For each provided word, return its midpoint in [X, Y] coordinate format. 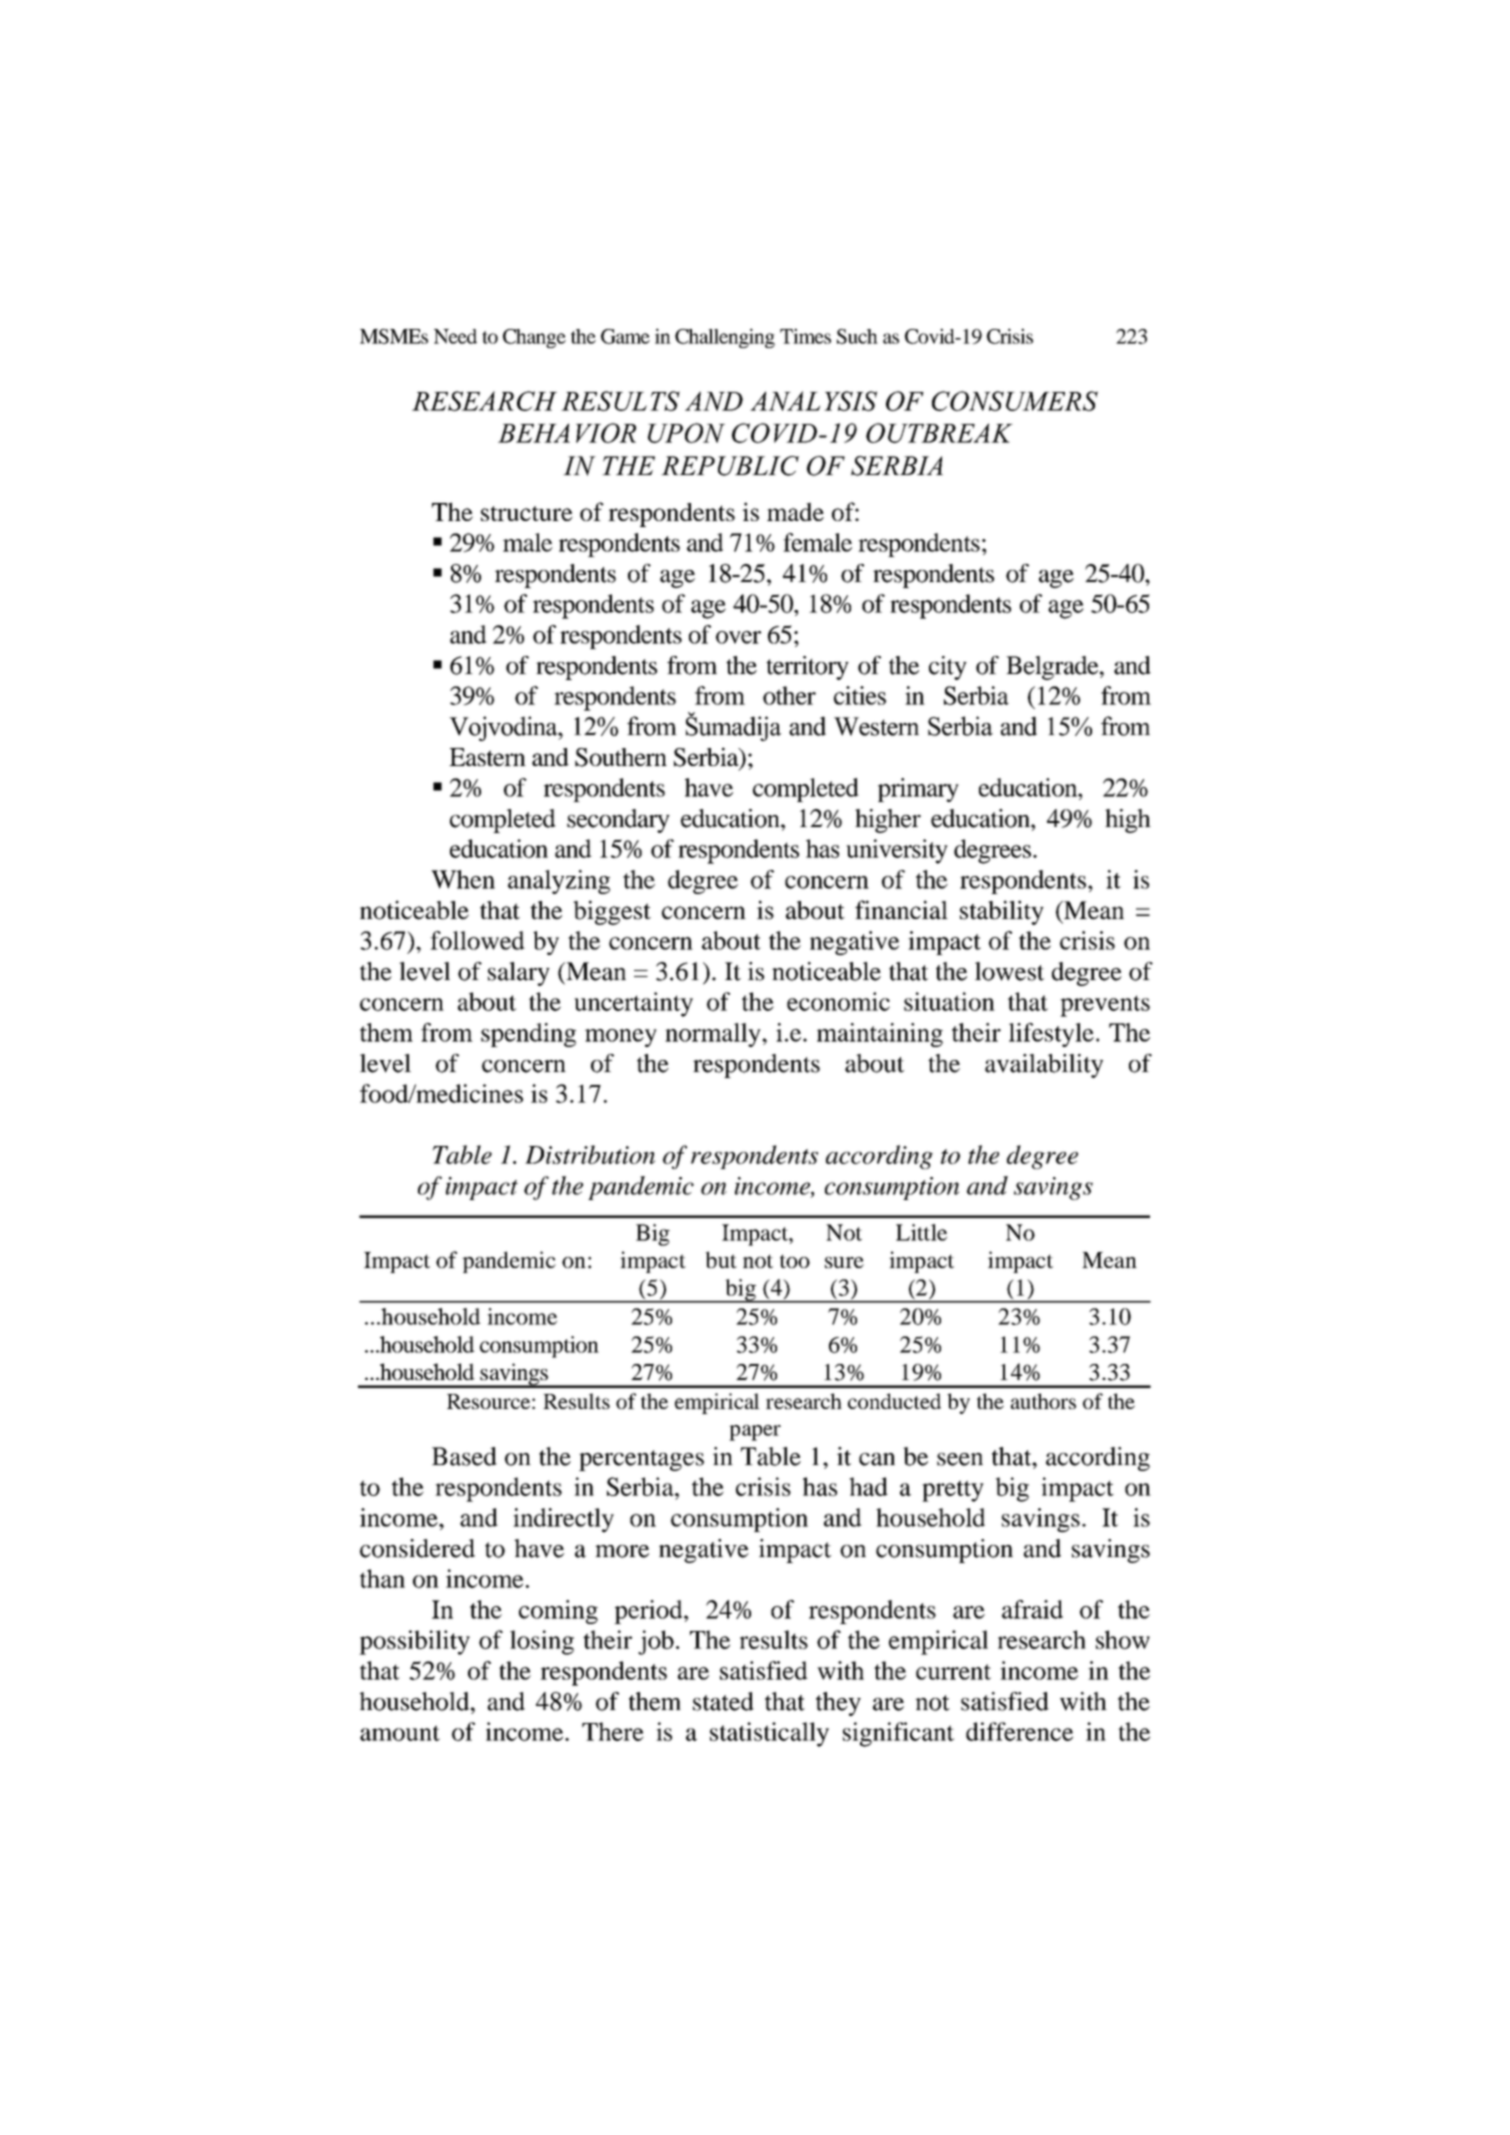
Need [455, 336]
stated [723, 1701]
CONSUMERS [1015, 401]
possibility [414, 1642]
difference [1019, 1731]
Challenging [725, 338]
